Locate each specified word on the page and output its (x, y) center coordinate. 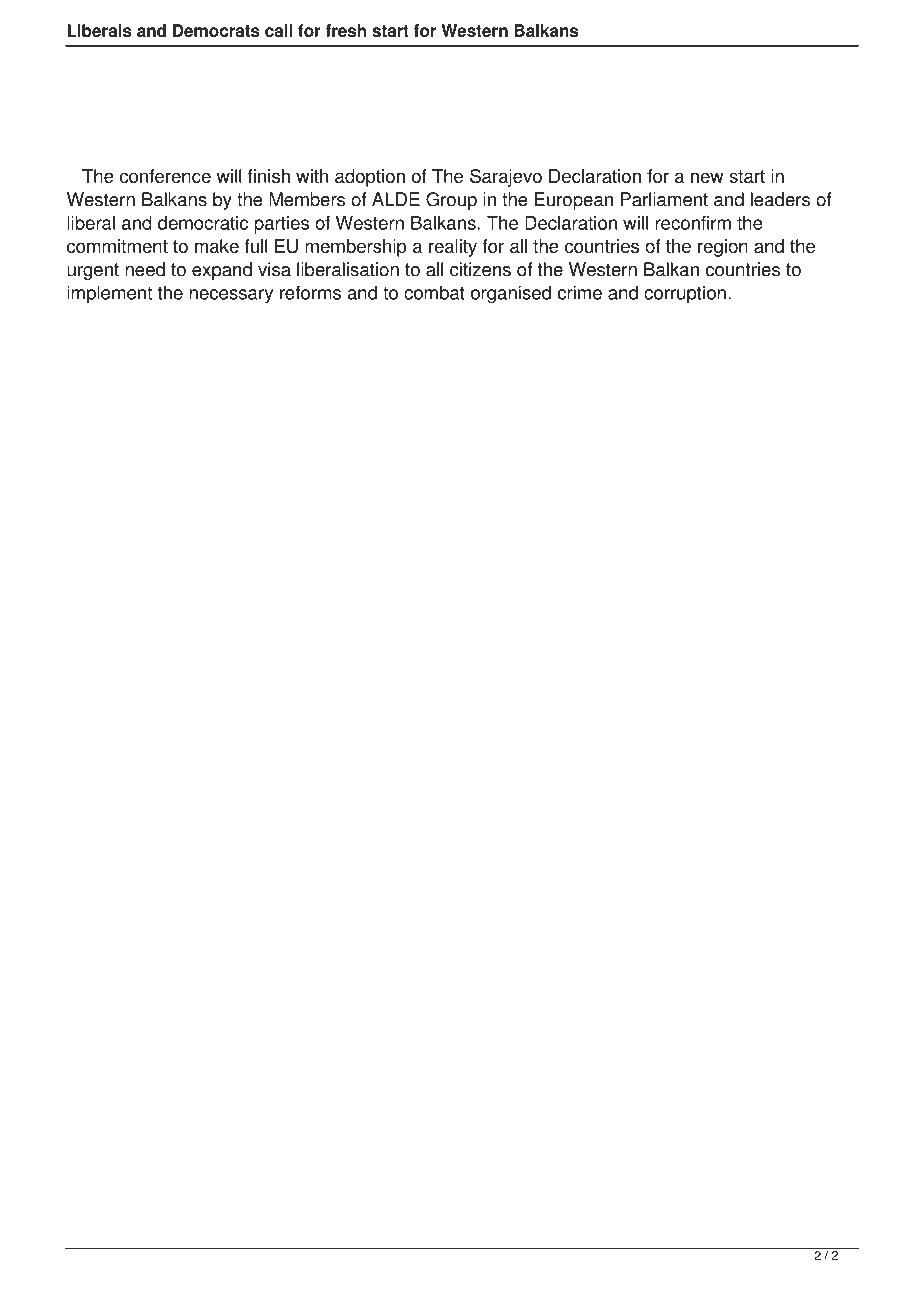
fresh (345, 30)
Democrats (216, 30)
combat (434, 292)
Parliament (664, 199)
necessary (231, 296)
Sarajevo (506, 178)
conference (165, 176)
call (278, 30)
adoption (370, 178)
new (707, 177)
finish (269, 176)
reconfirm (693, 223)
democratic (203, 223)
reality (453, 248)
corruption (685, 294)
